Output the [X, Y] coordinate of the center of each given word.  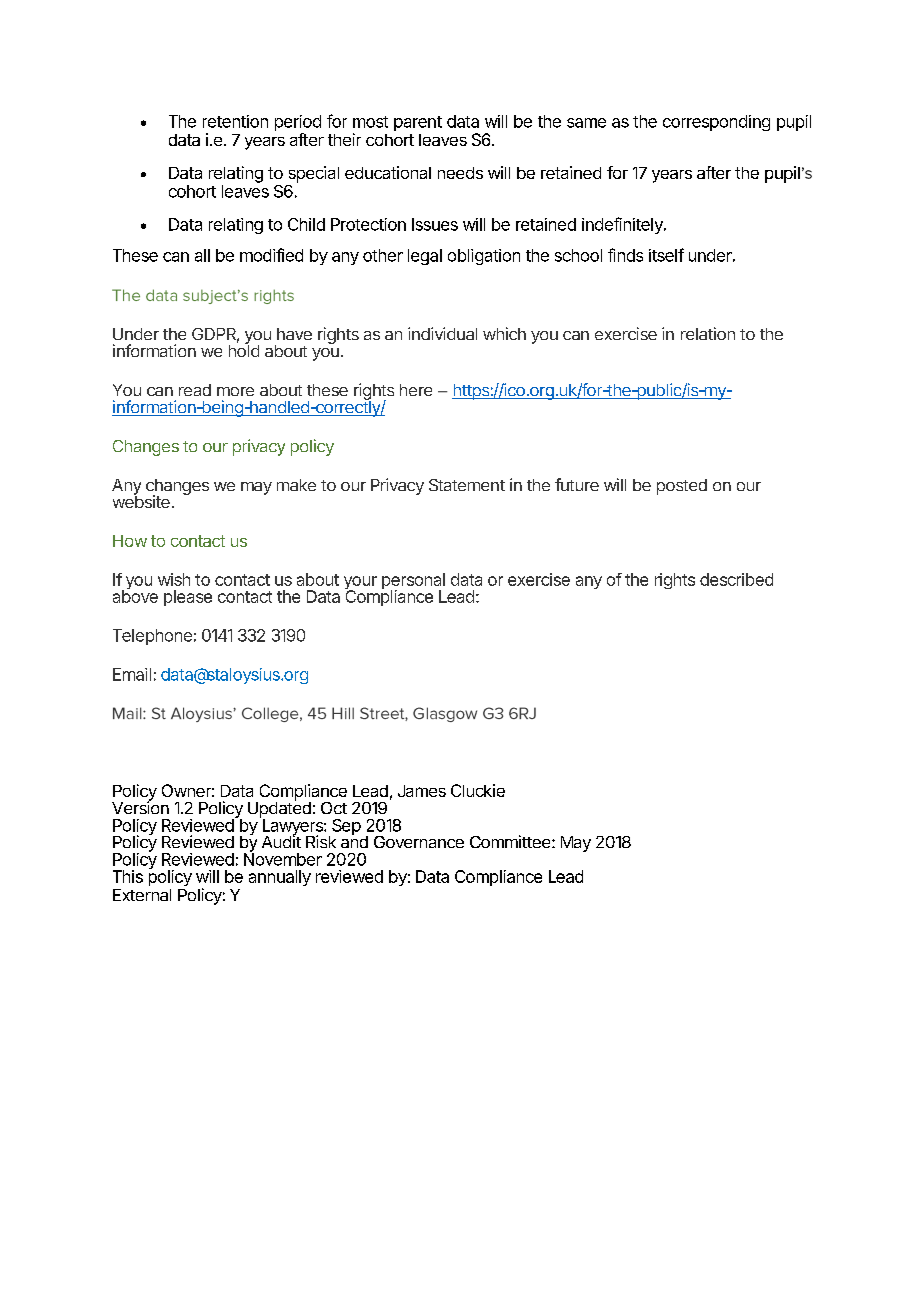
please [188, 598]
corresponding [716, 123]
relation [708, 333]
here [416, 390]
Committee [511, 841]
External [142, 895]
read [195, 390]
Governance [419, 842]
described [736, 579]
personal [413, 582]
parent [418, 123]
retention [235, 121]
